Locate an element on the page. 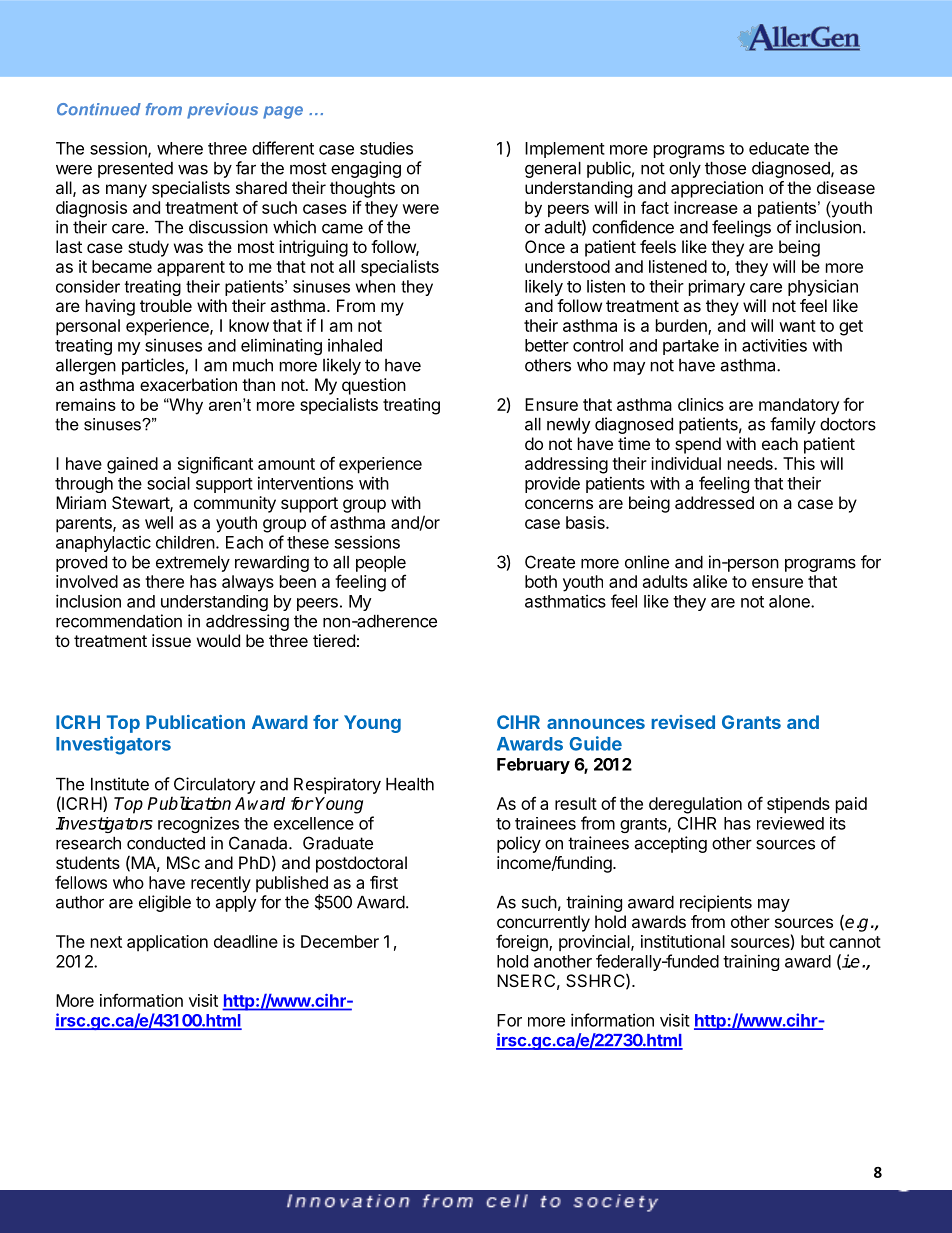 Image resolution: width=952 pixels, height=1233 pixels. well is located at coordinates (159, 522).
